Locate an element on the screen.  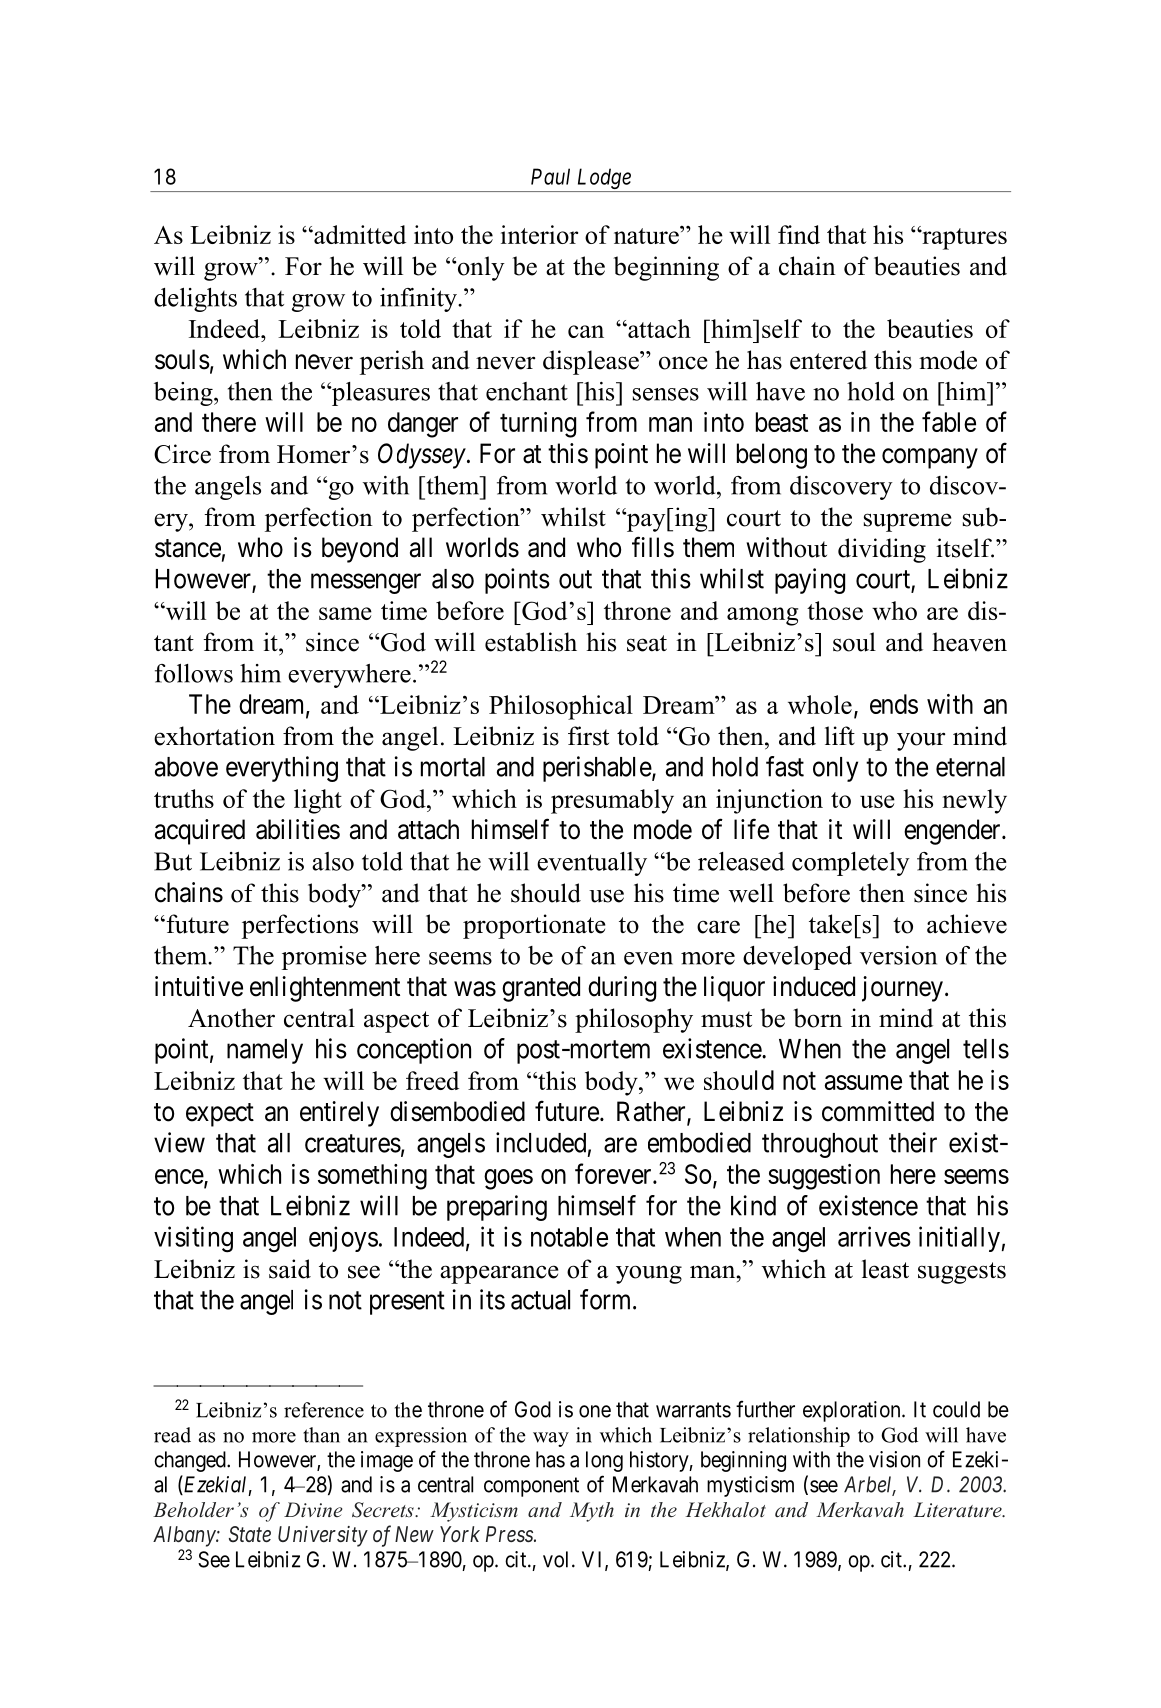
dividing is located at coordinates (882, 550).
